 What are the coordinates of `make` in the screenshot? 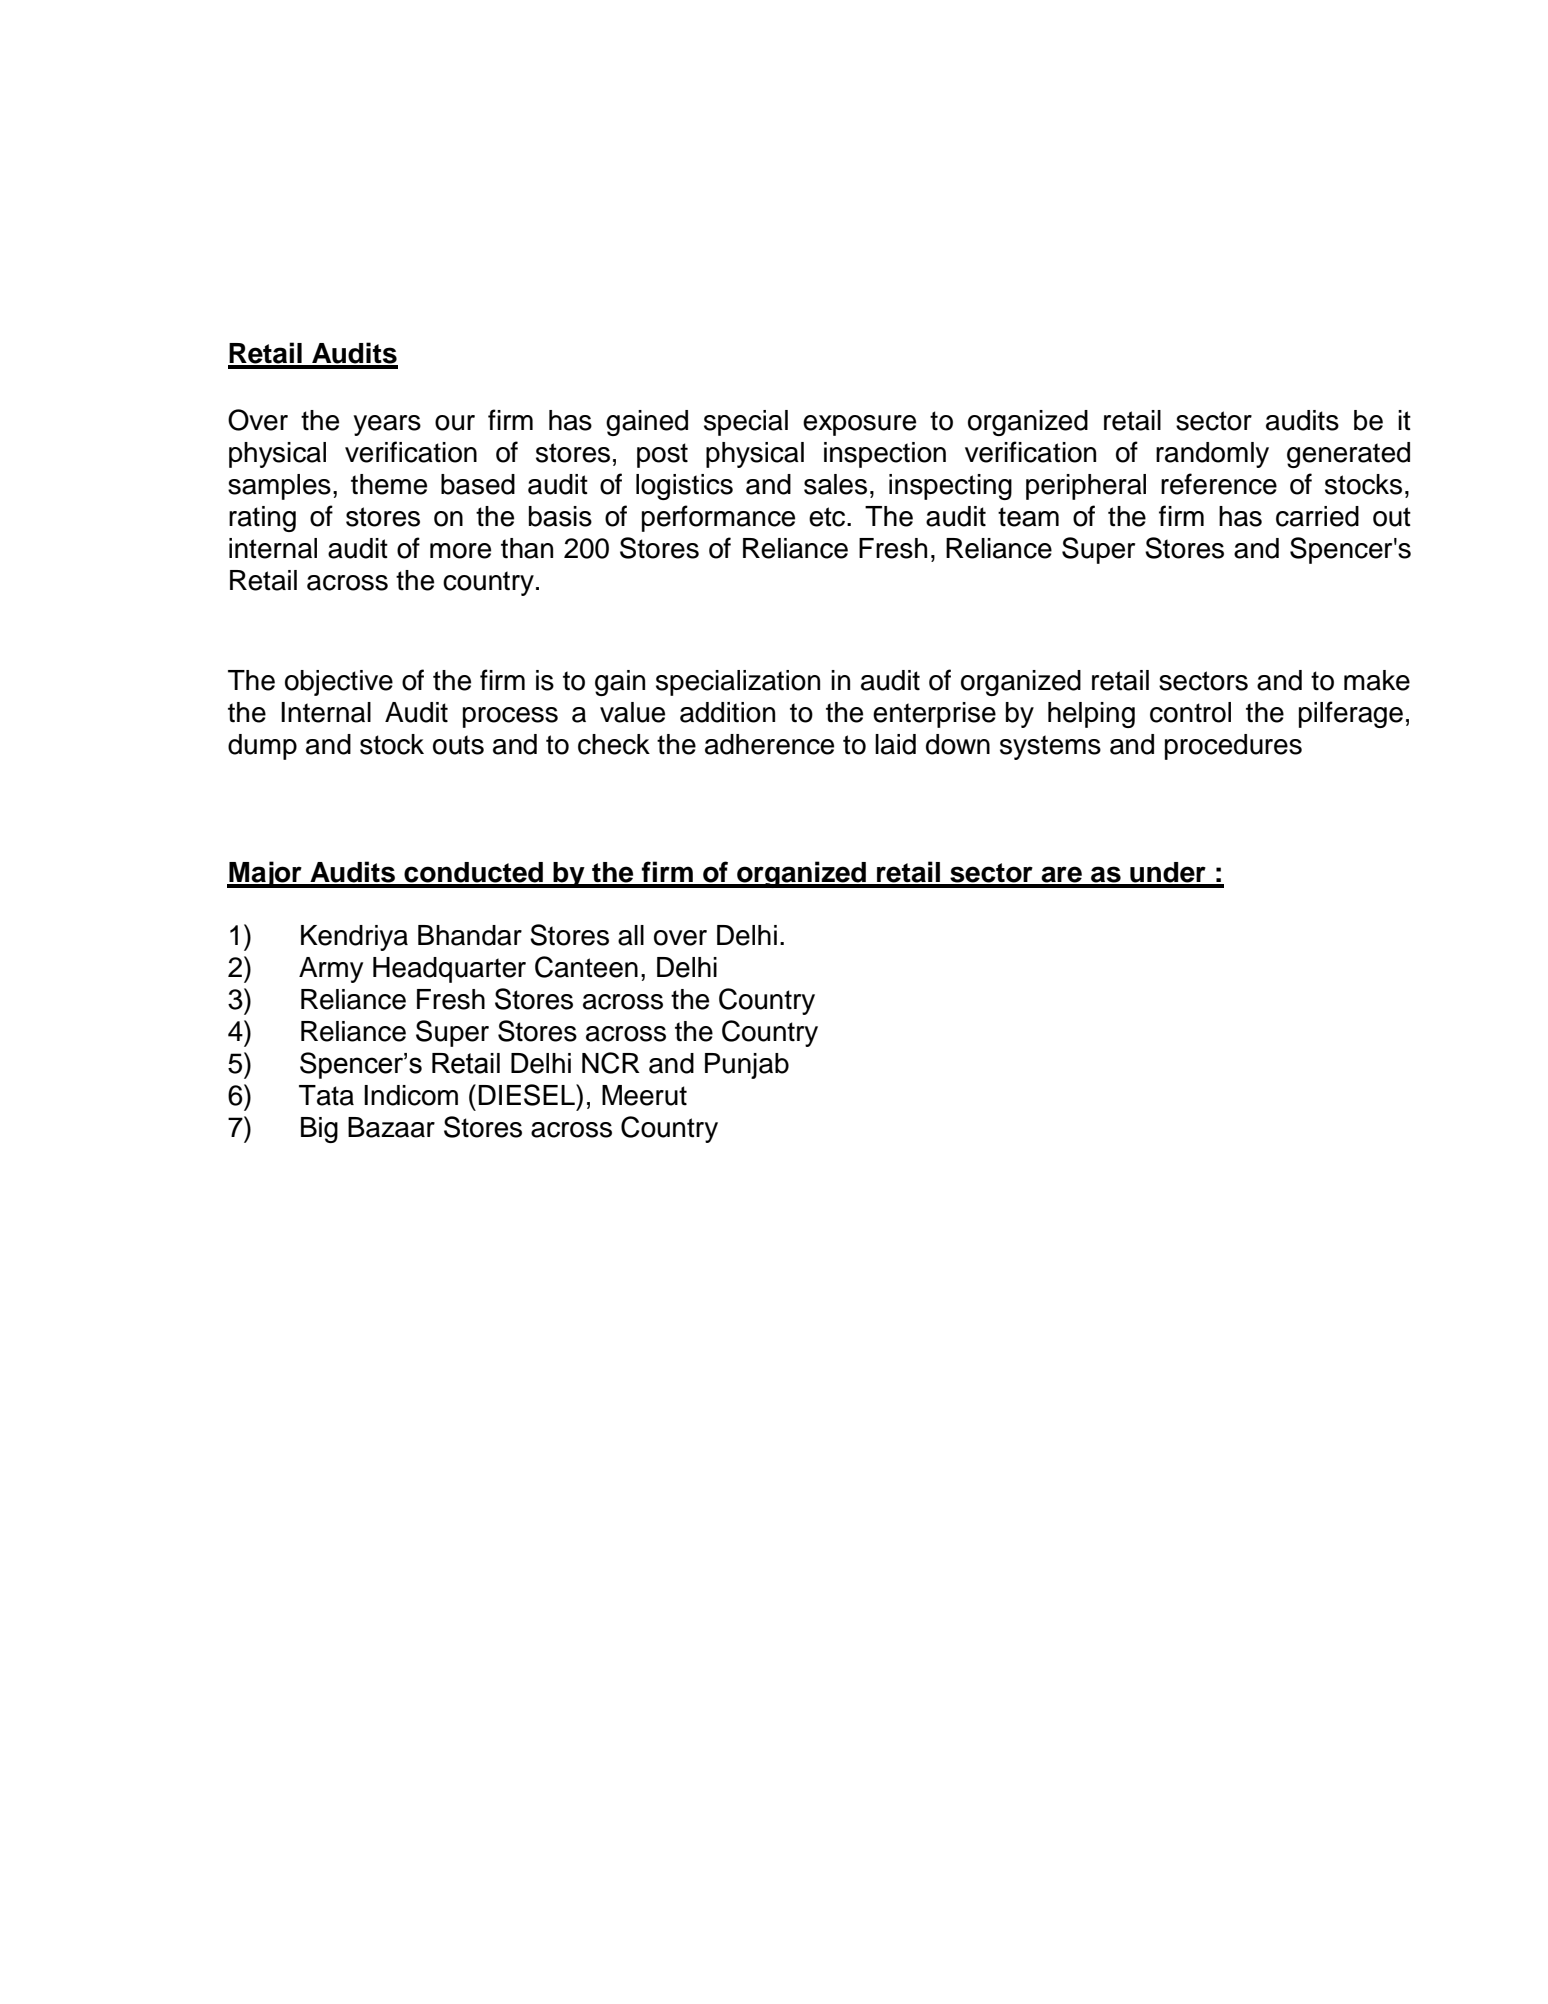 It's located at (1377, 680).
